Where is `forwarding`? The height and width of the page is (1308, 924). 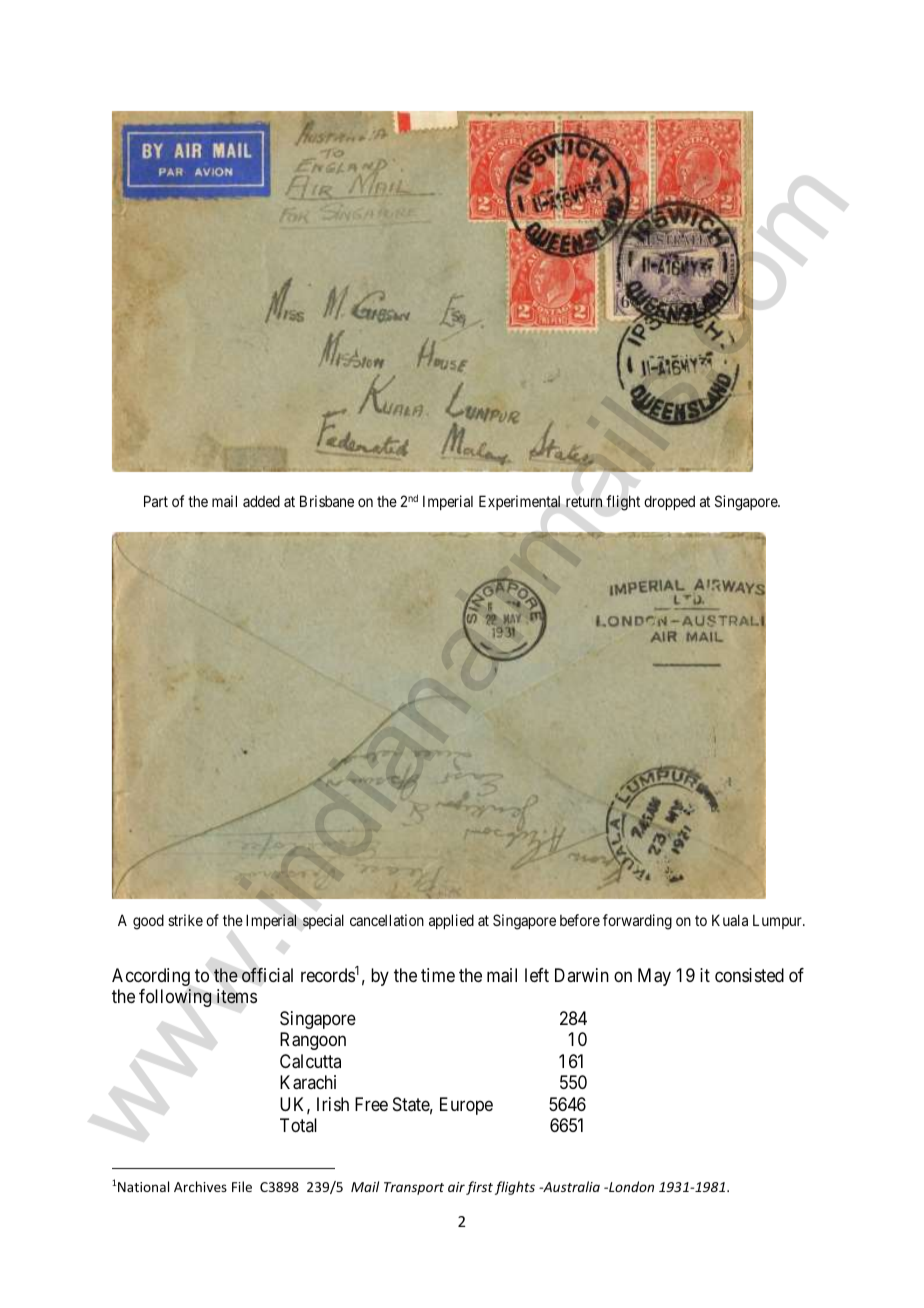 forwarding is located at coordinates (637, 922).
